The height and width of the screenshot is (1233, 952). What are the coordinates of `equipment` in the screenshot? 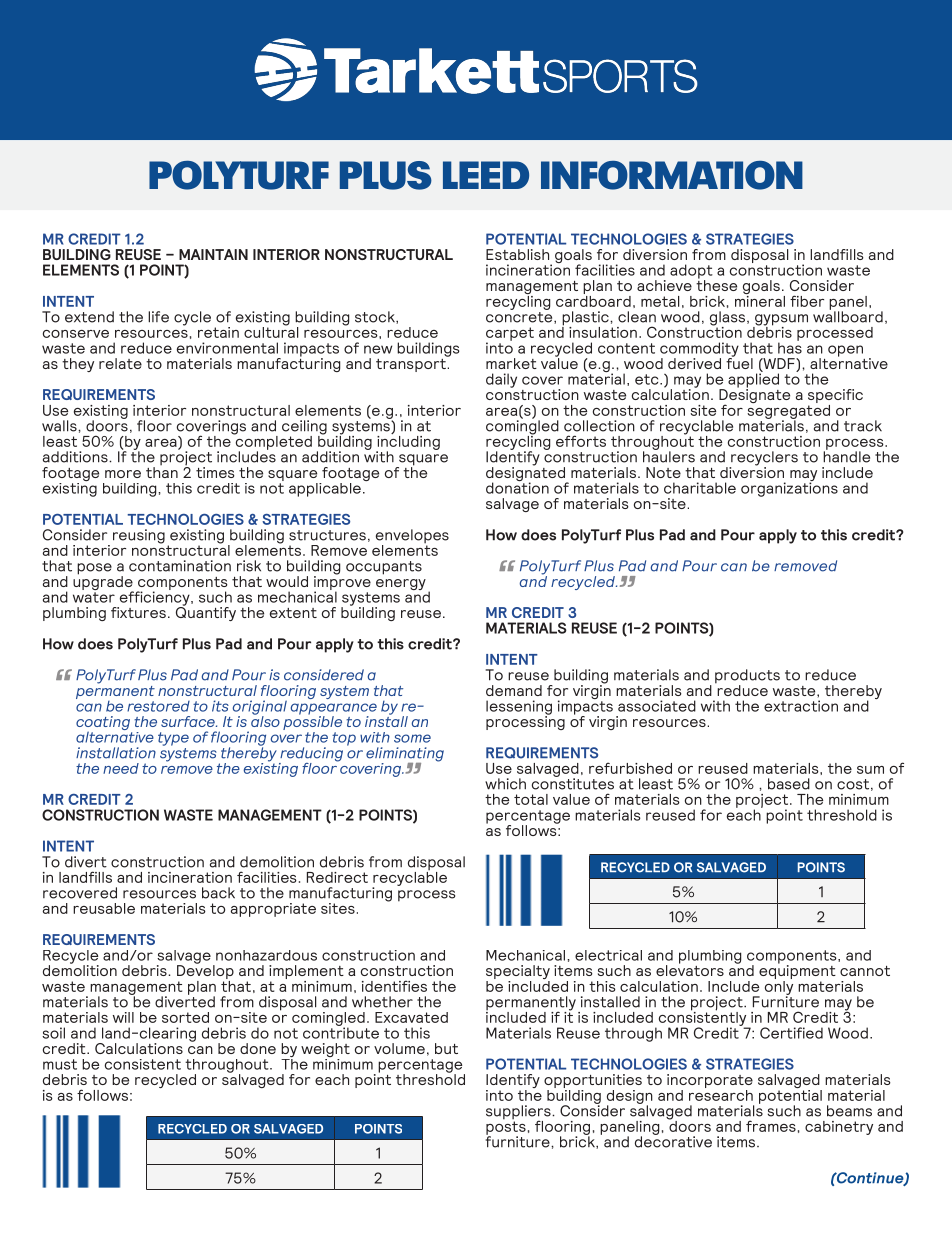 It's located at (797, 972).
